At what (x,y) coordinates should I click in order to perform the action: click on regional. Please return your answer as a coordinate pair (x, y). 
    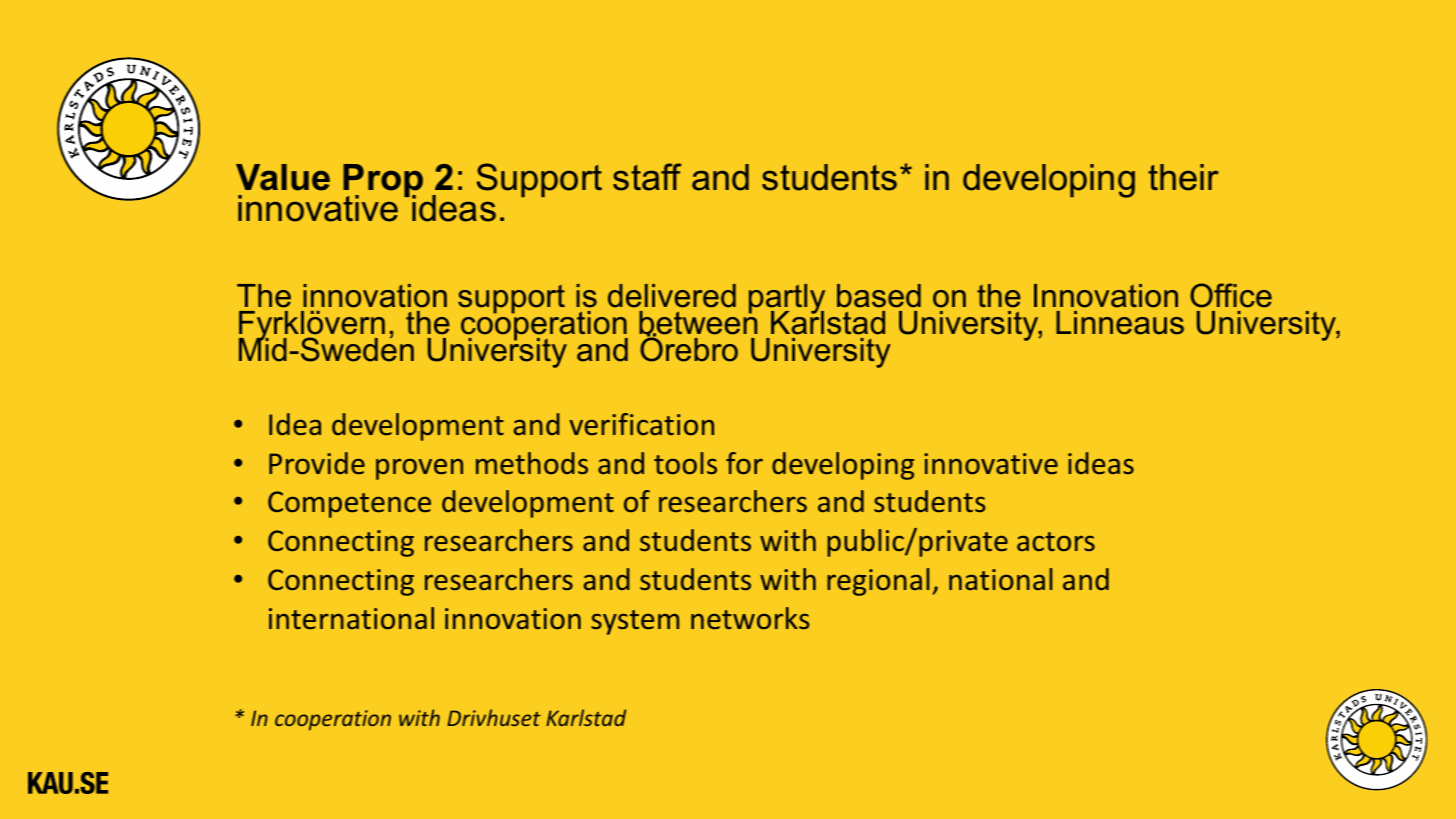
    Looking at the image, I should click on (878, 582).
